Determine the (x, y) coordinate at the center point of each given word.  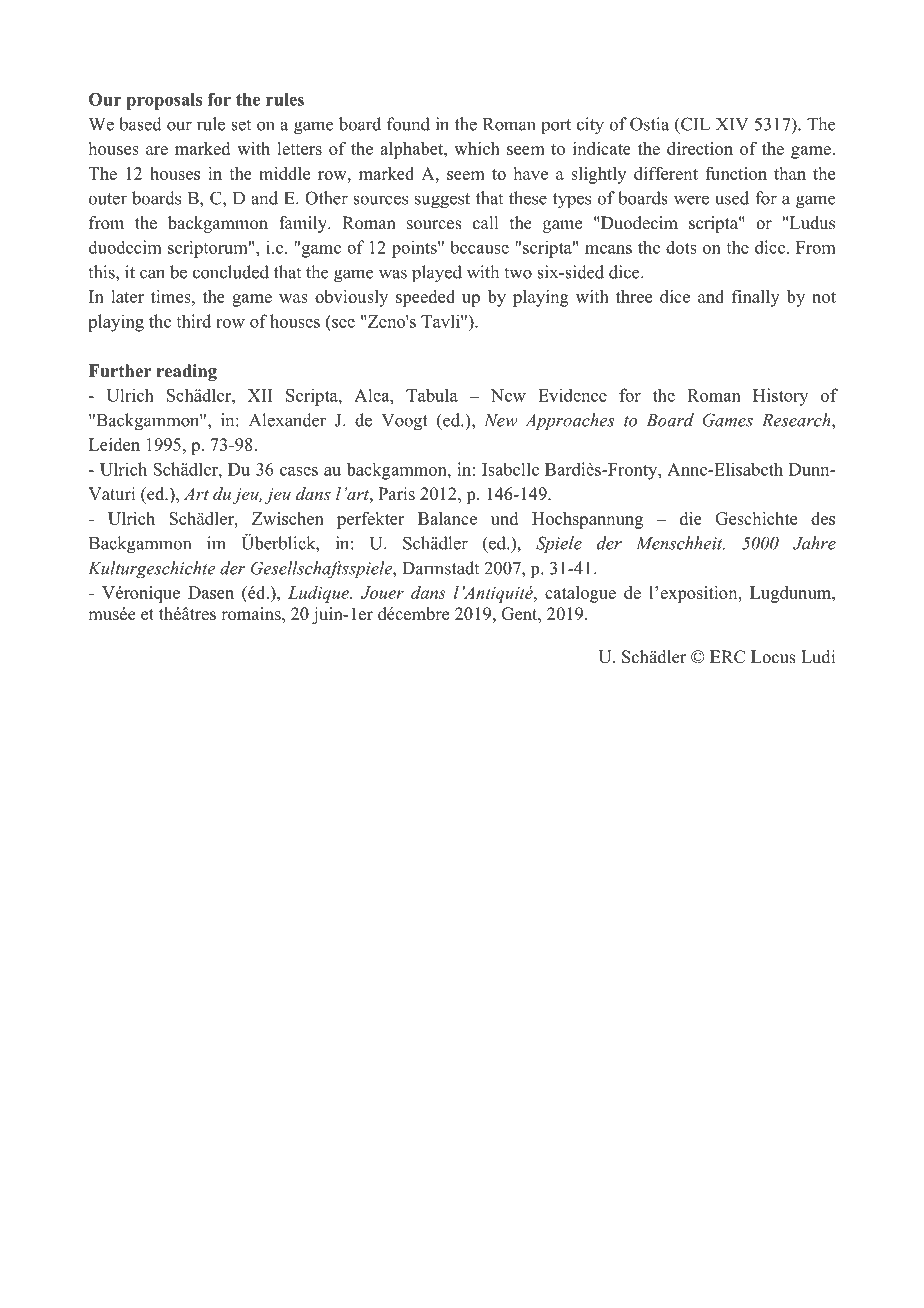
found (408, 124)
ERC (727, 657)
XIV (732, 124)
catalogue (580, 594)
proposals (164, 101)
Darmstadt (440, 568)
